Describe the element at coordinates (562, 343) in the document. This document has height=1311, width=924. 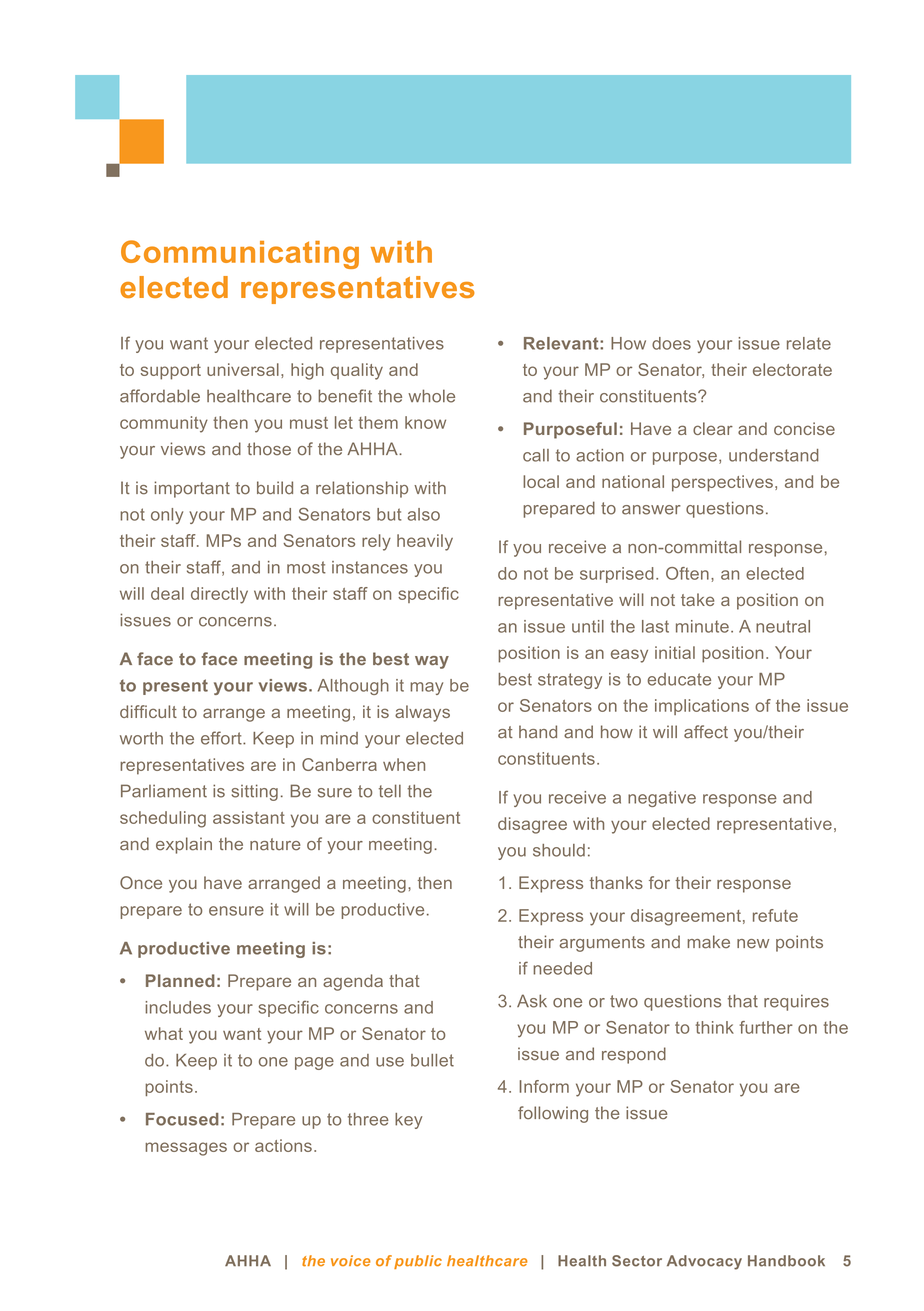
I see `Relevant` at that location.
